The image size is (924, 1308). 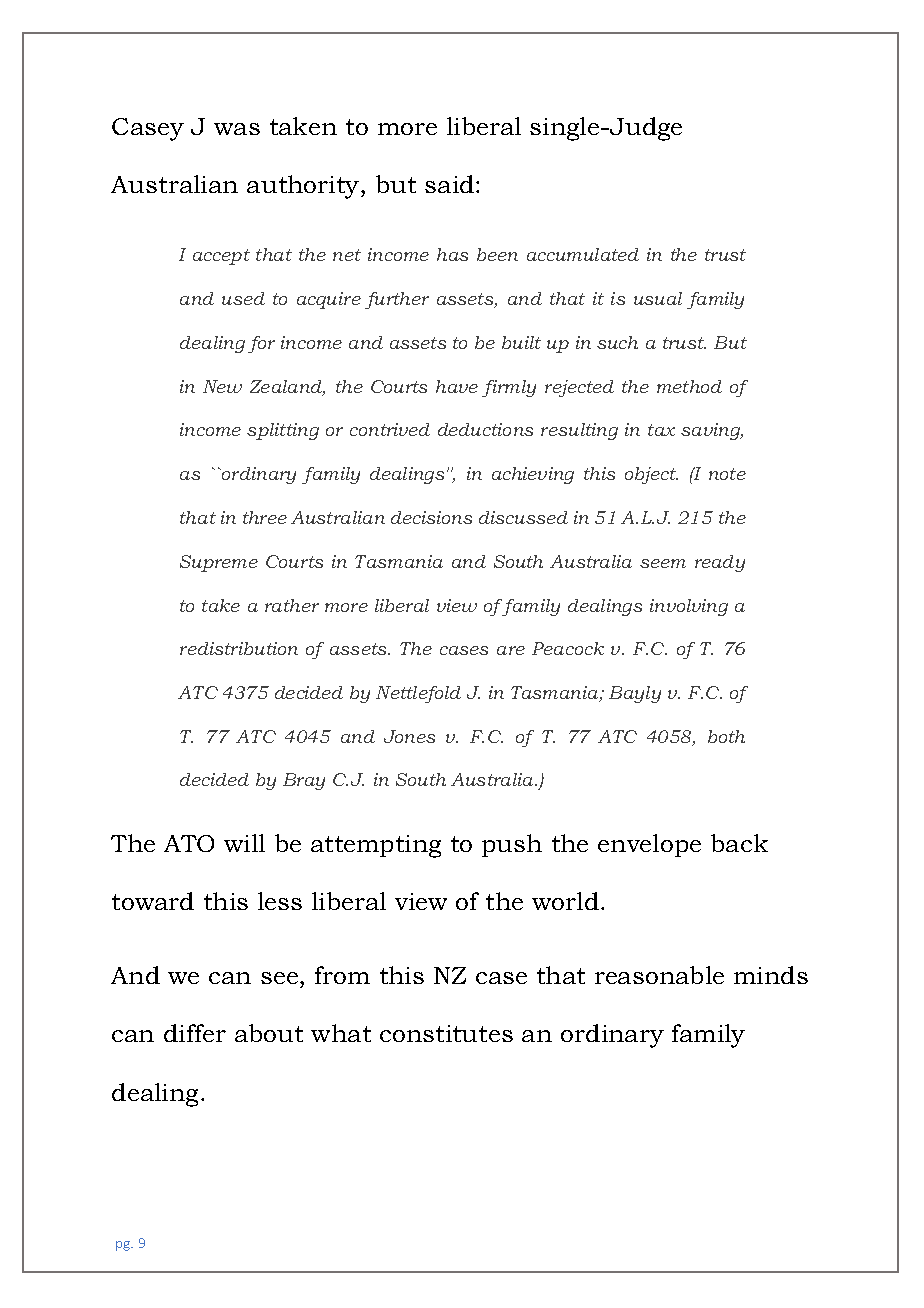 I want to click on usual, so click(x=658, y=298).
